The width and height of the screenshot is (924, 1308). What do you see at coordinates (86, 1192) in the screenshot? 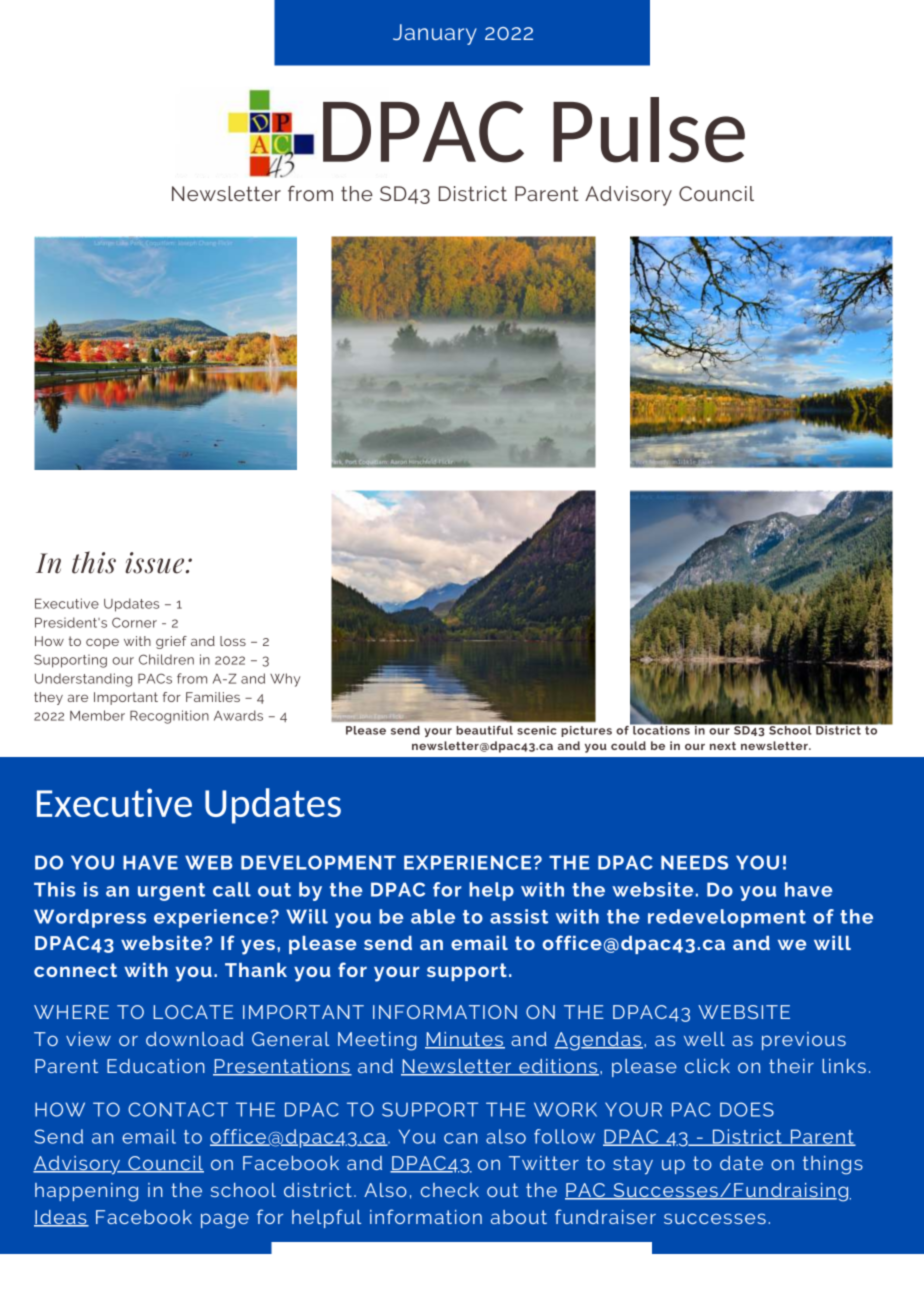
I see `happening` at bounding box center [86, 1192].
